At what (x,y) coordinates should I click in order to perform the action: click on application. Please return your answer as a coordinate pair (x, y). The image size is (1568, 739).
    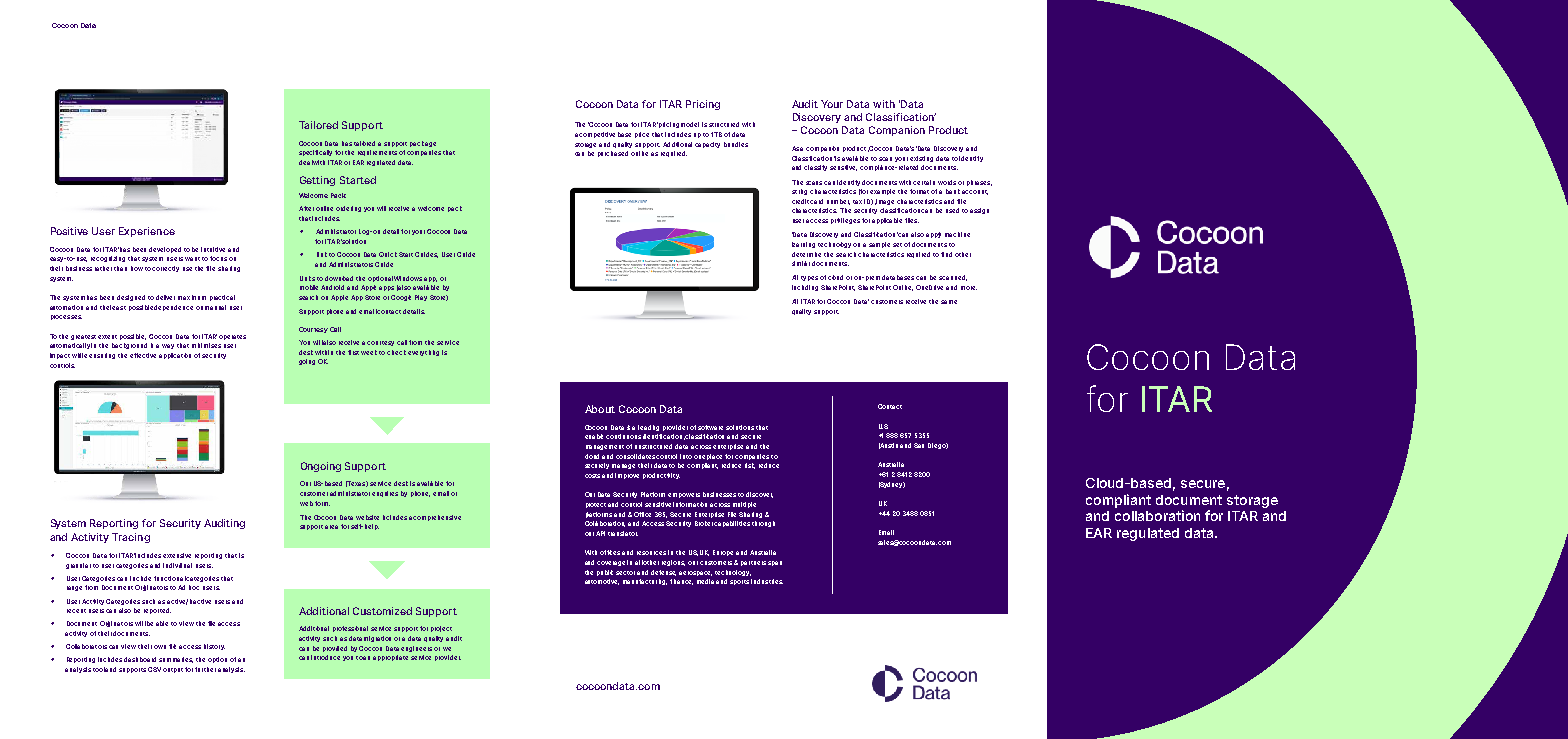
    Looking at the image, I should click on (175, 356).
